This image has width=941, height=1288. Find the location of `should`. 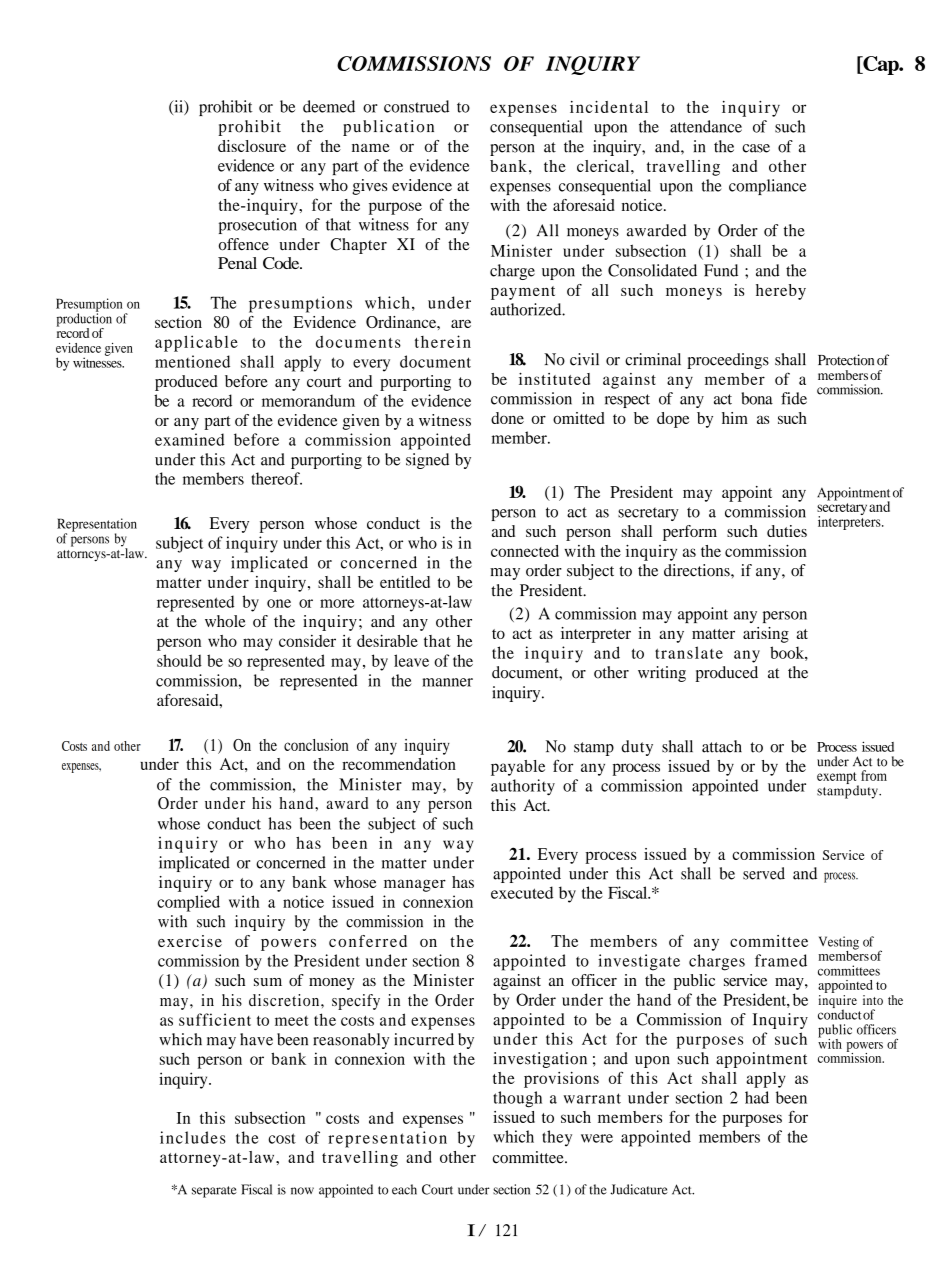

should is located at coordinates (179, 660).
